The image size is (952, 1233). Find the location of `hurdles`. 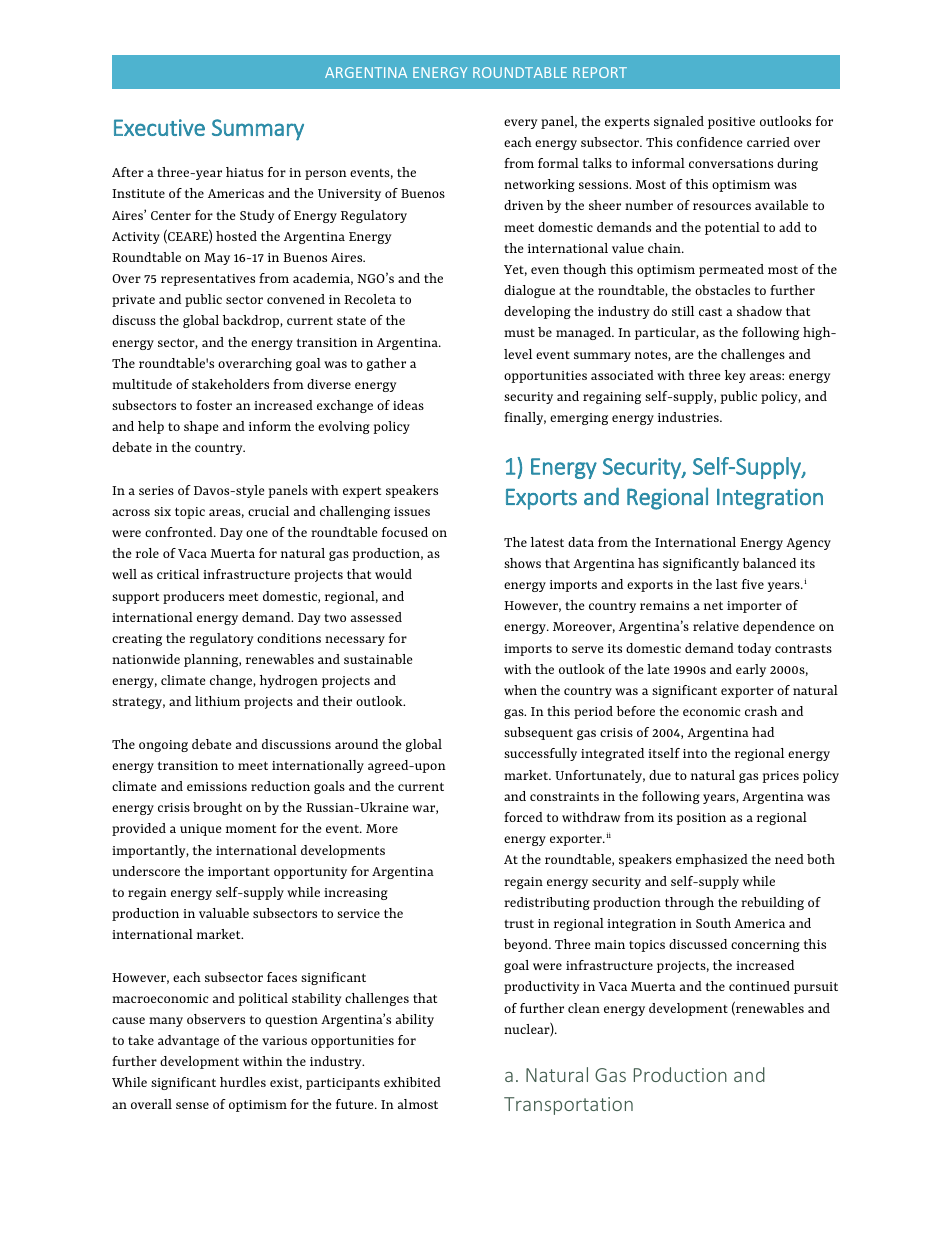

hurdles is located at coordinates (243, 1082).
